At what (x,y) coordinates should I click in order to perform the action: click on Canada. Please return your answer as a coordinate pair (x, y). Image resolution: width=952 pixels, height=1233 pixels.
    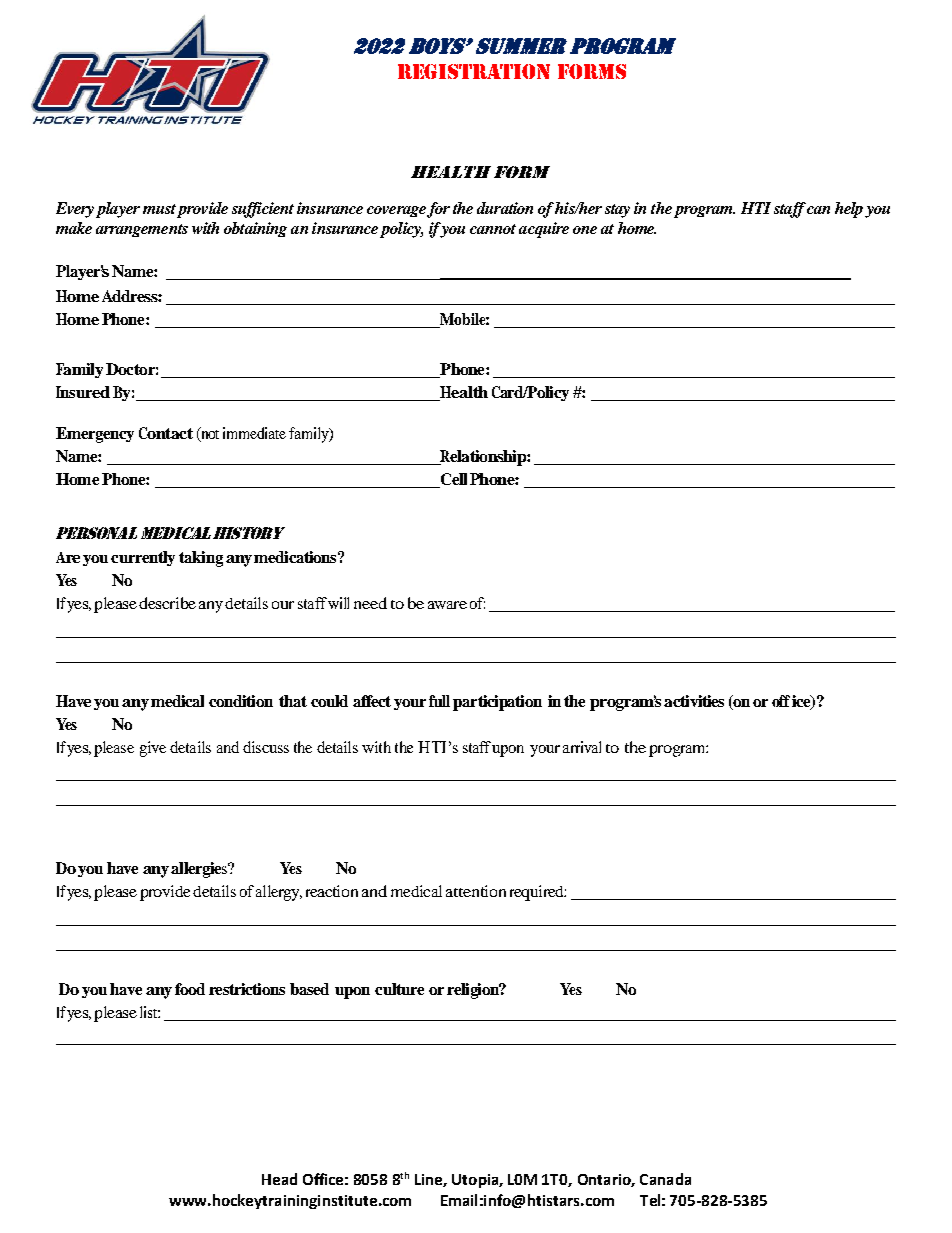
    Looking at the image, I should click on (665, 1179).
